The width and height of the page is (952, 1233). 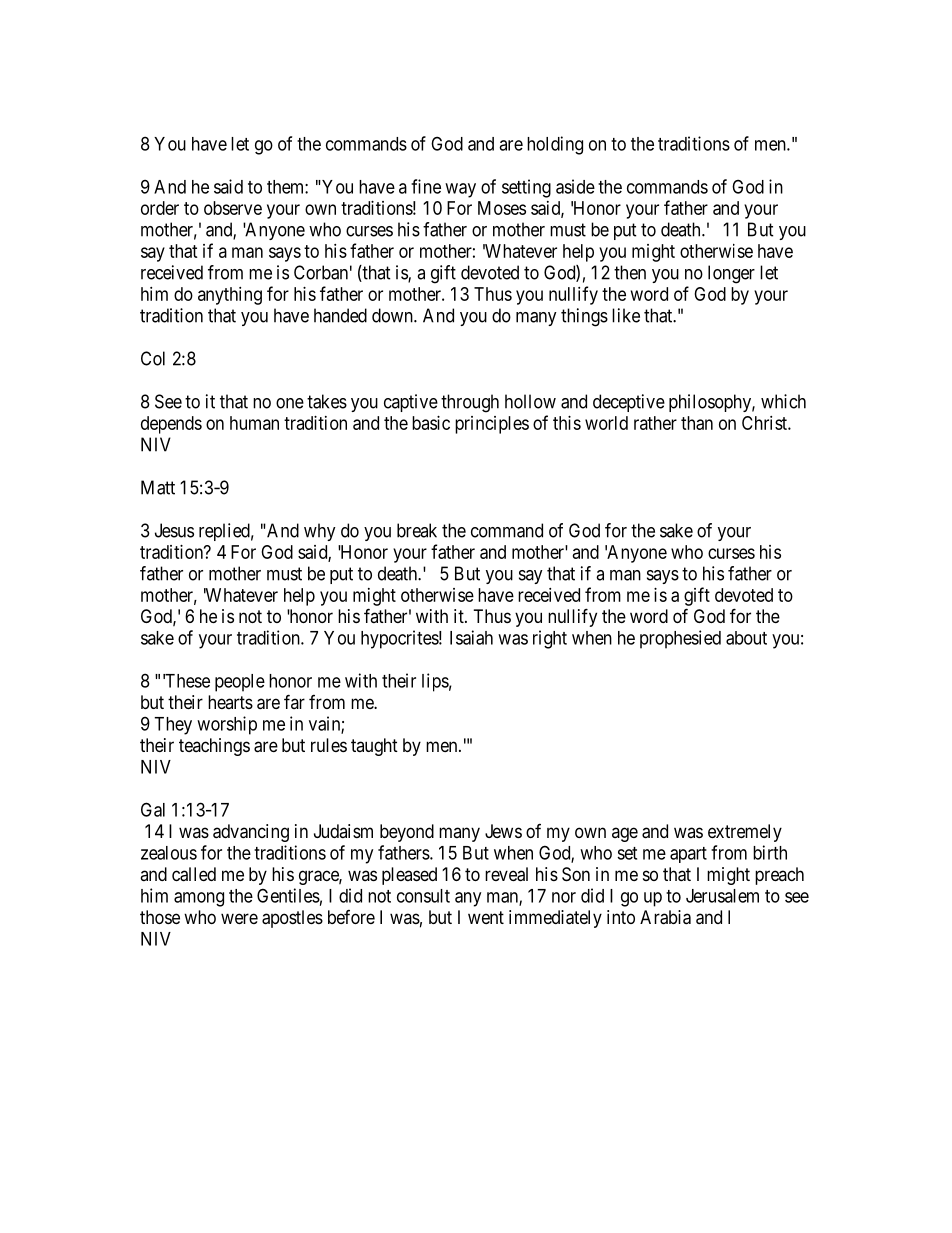 I want to click on way, so click(x=460, y=190).
